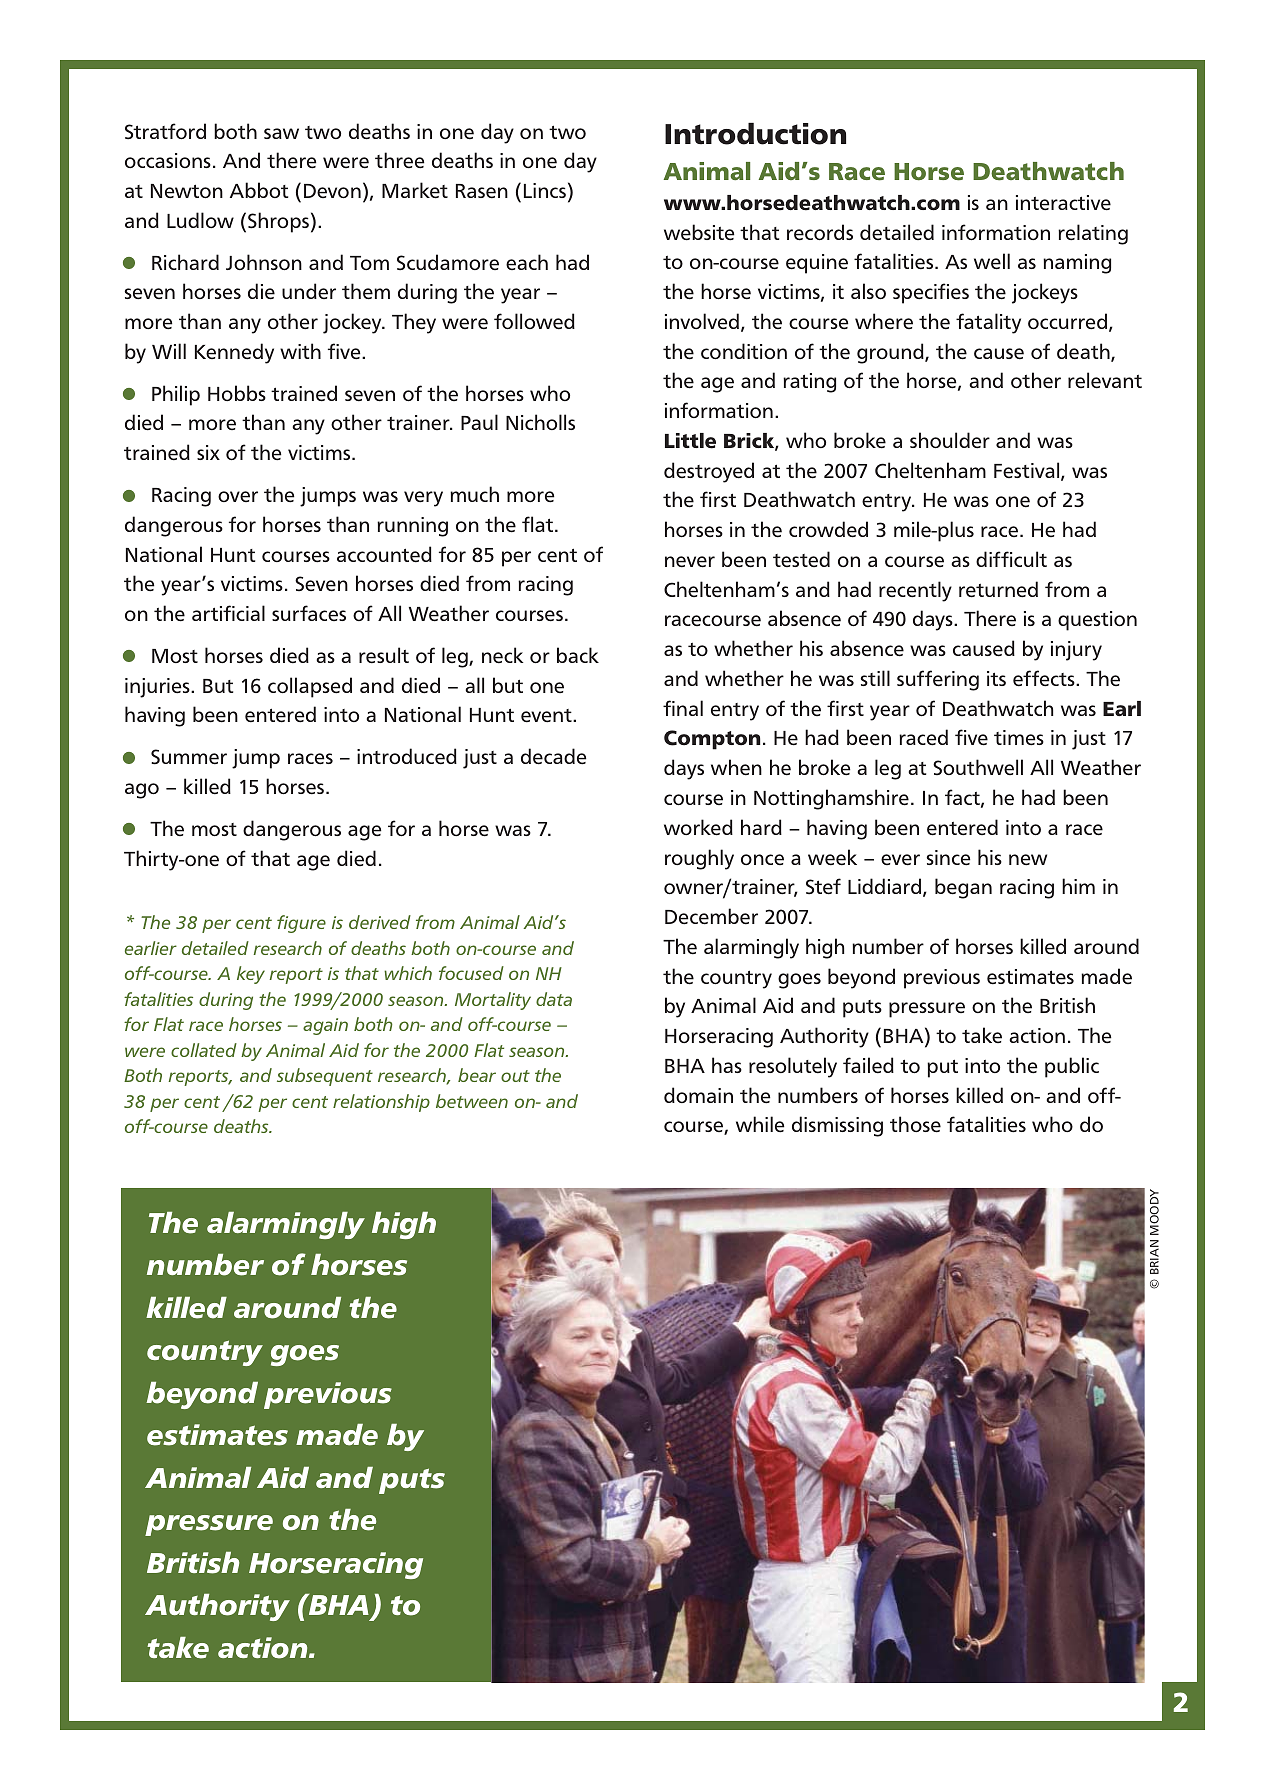 Image resolution: width=1265 pixels, height=1790 pixels. I want to click on domain, so click(698, 1095).
